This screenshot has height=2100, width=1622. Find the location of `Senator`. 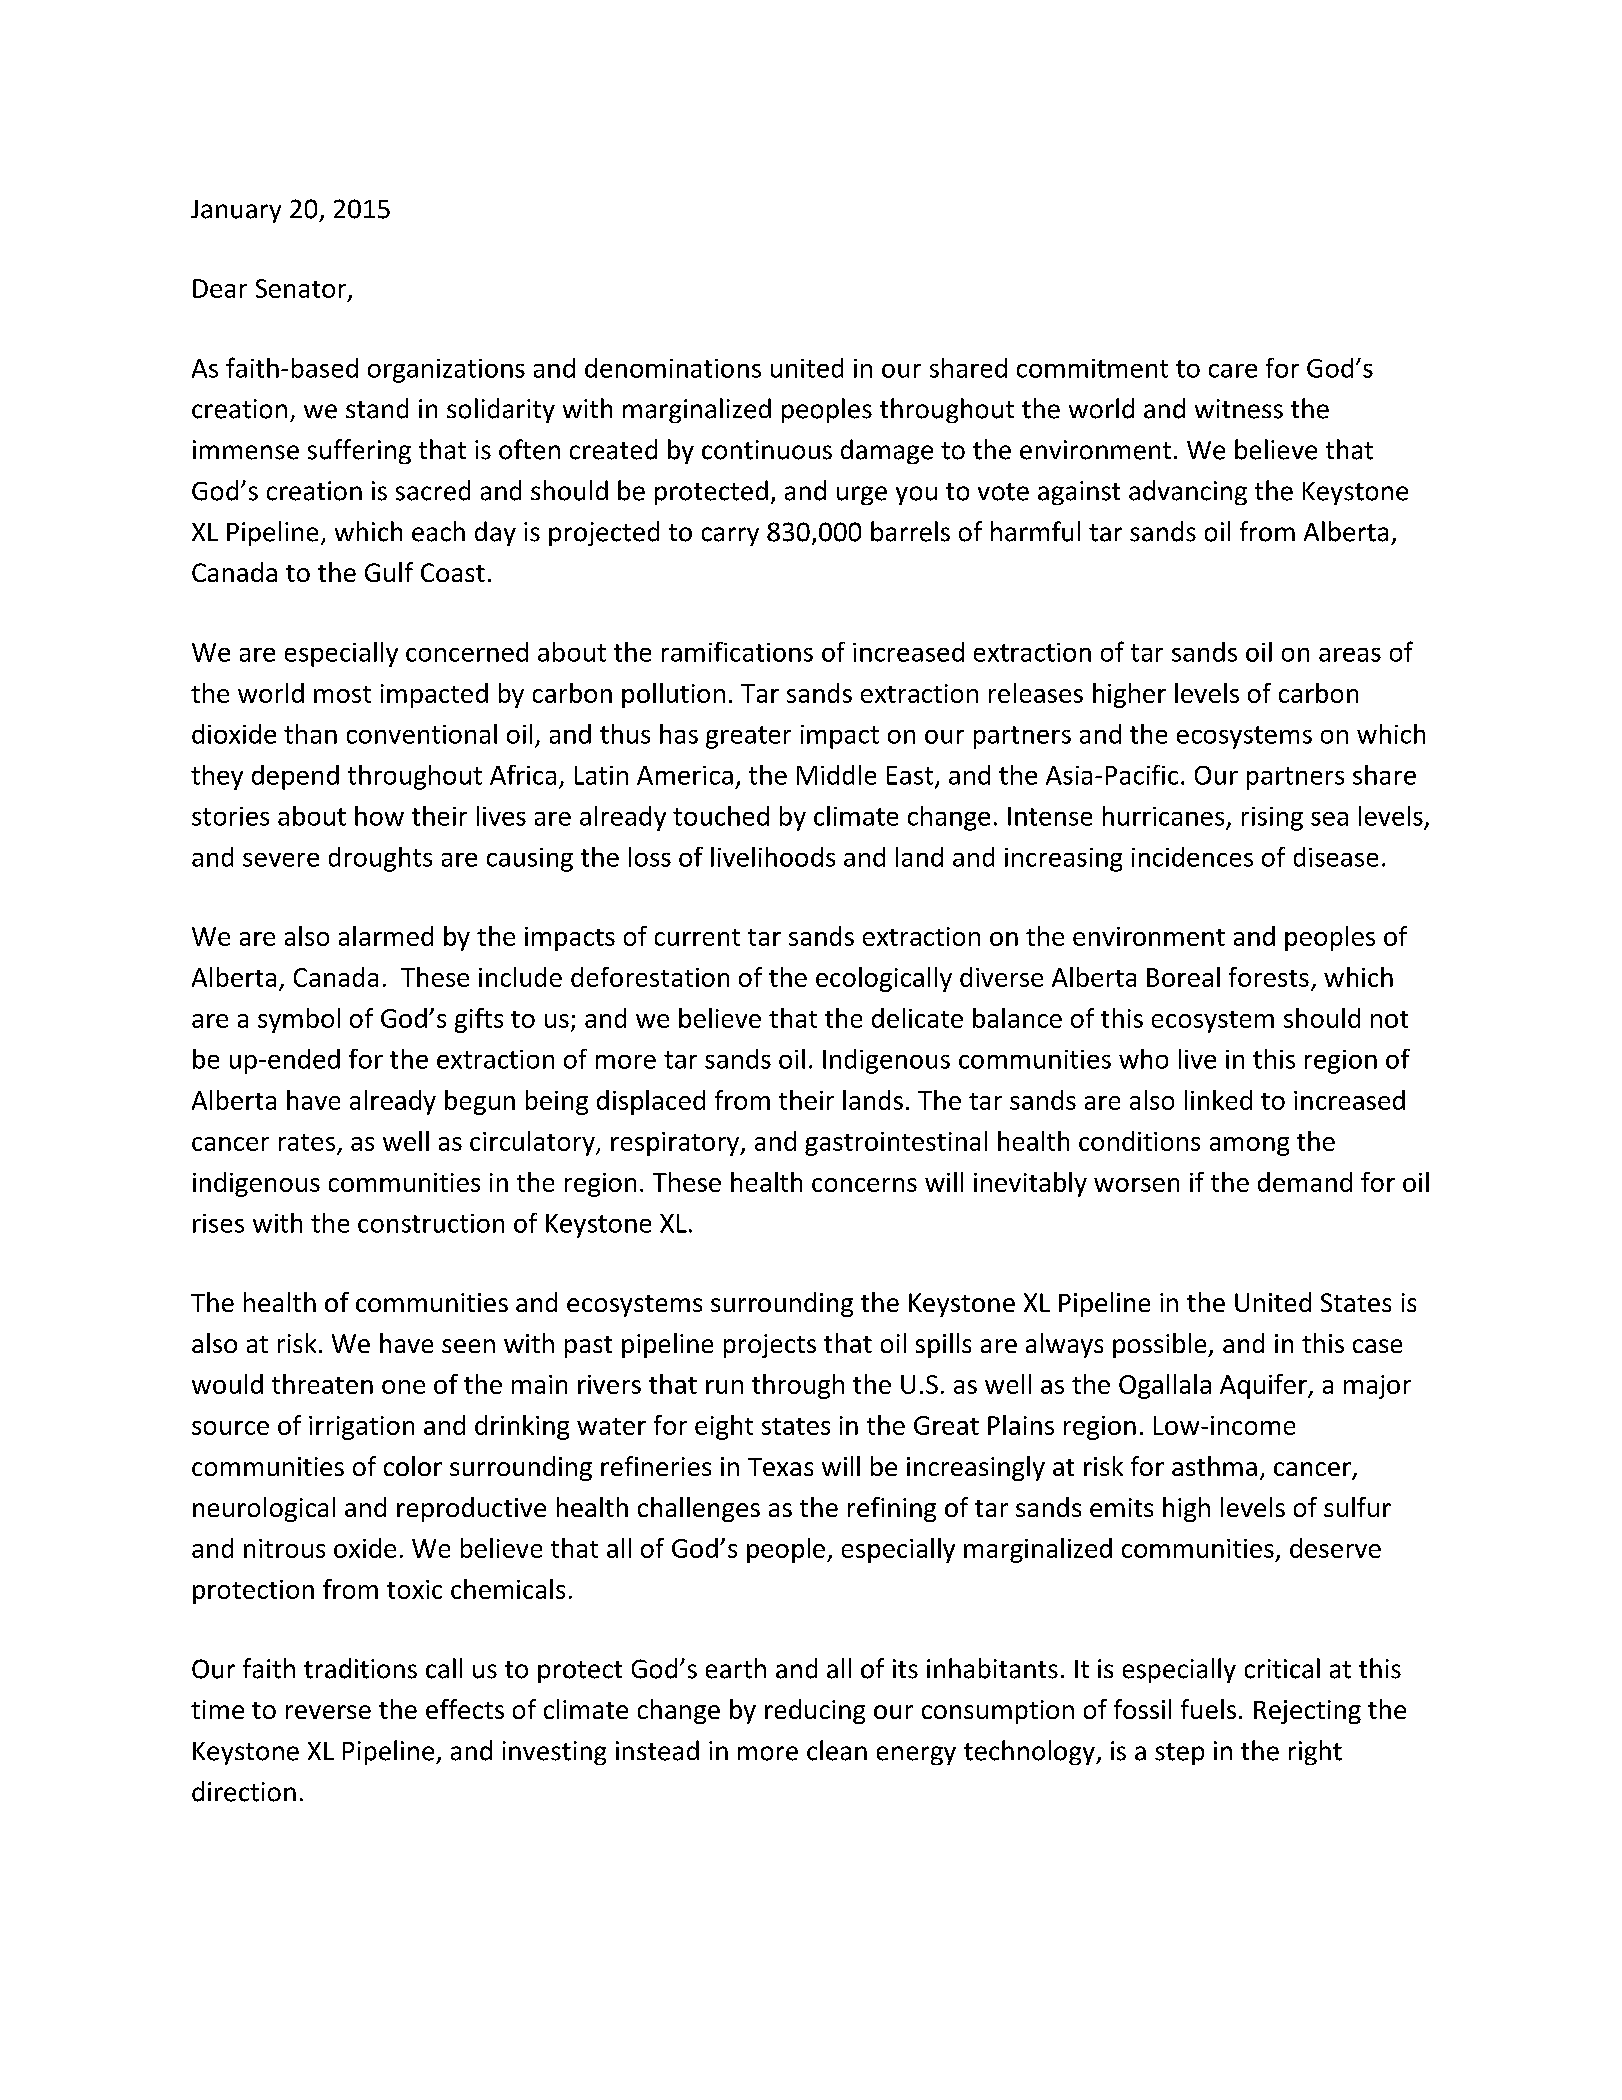

Senator is located at coordinates (302, 290).
